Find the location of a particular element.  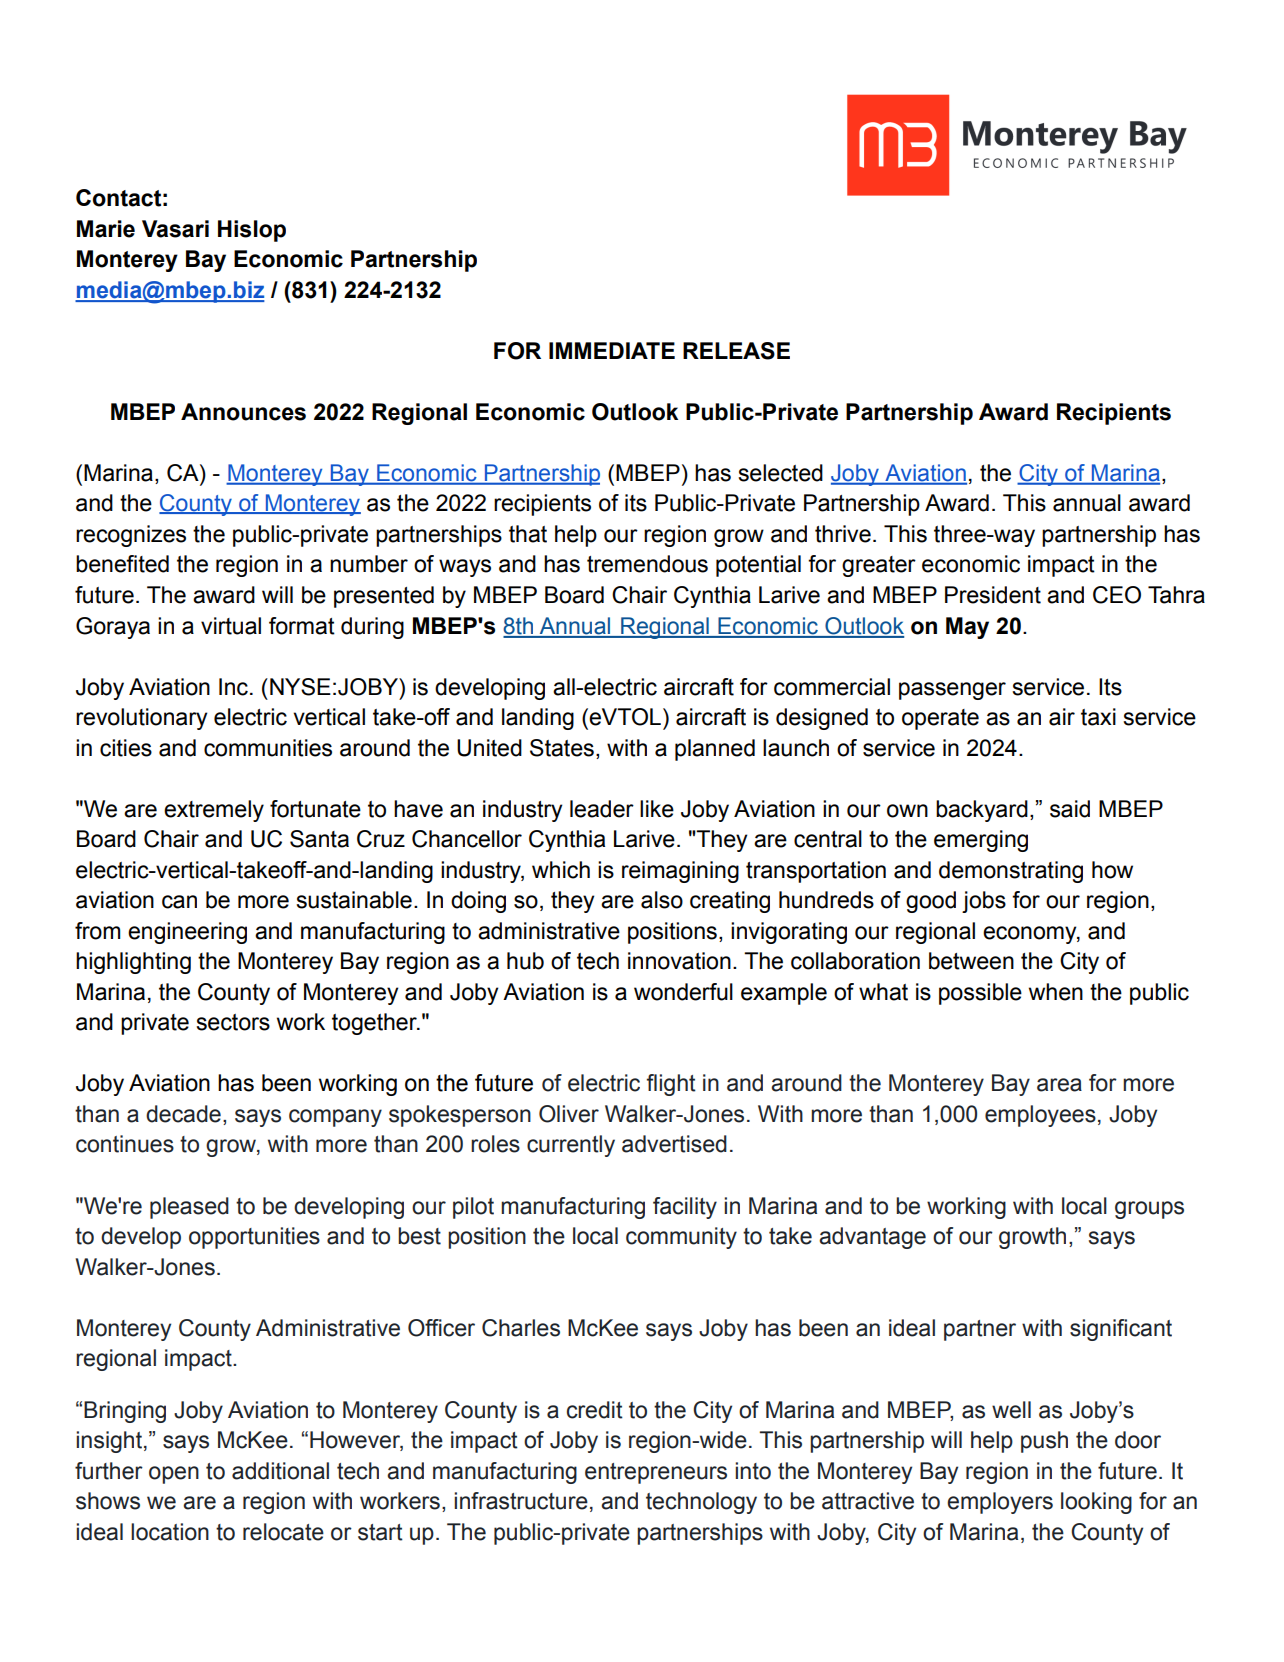

RELEASE is located at coordinates (736, 351).
